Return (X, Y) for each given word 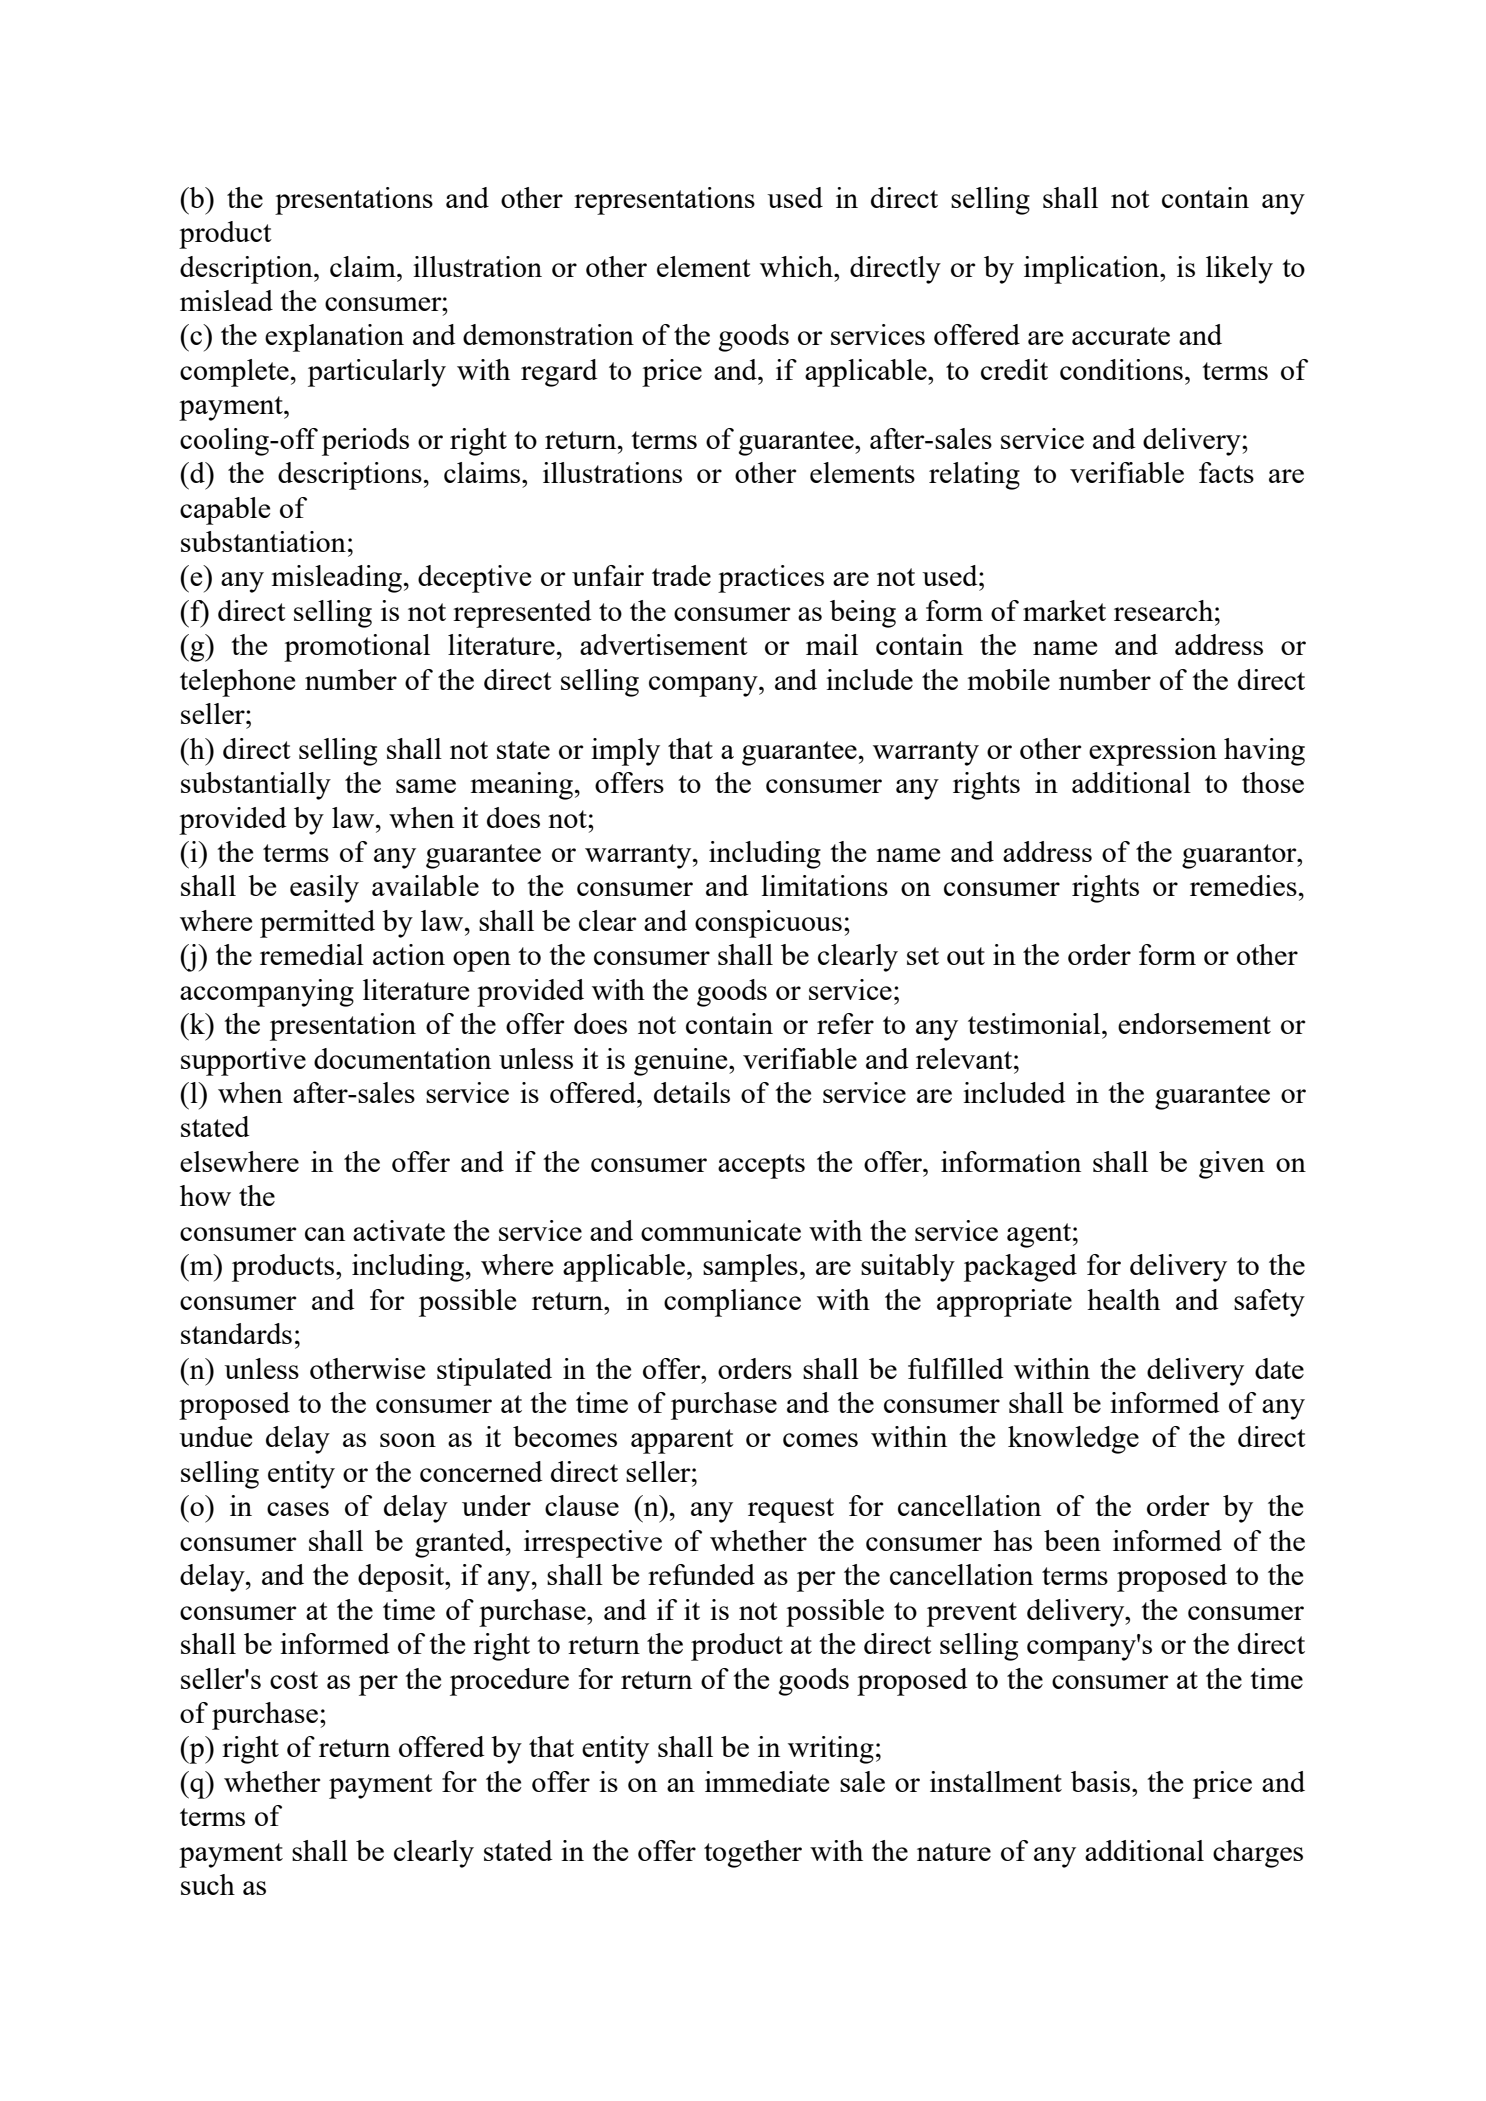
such (208, 1884)
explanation (334, 338)
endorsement (1194, 1023)
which (797, 266)
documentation (402, 1058)
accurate (1121, 336)
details (692, 1092)
